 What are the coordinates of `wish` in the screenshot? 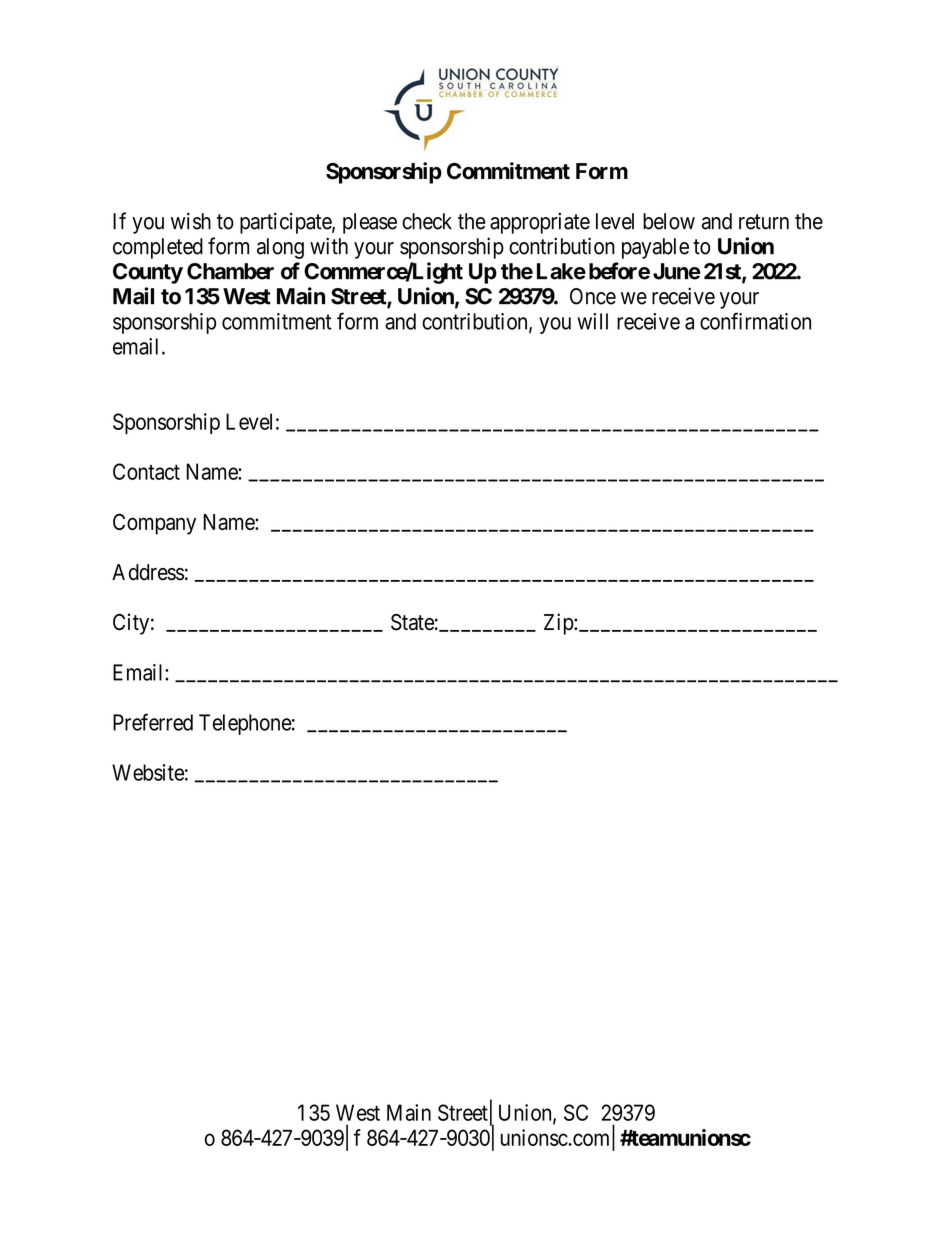 It's located at (191, 221).
